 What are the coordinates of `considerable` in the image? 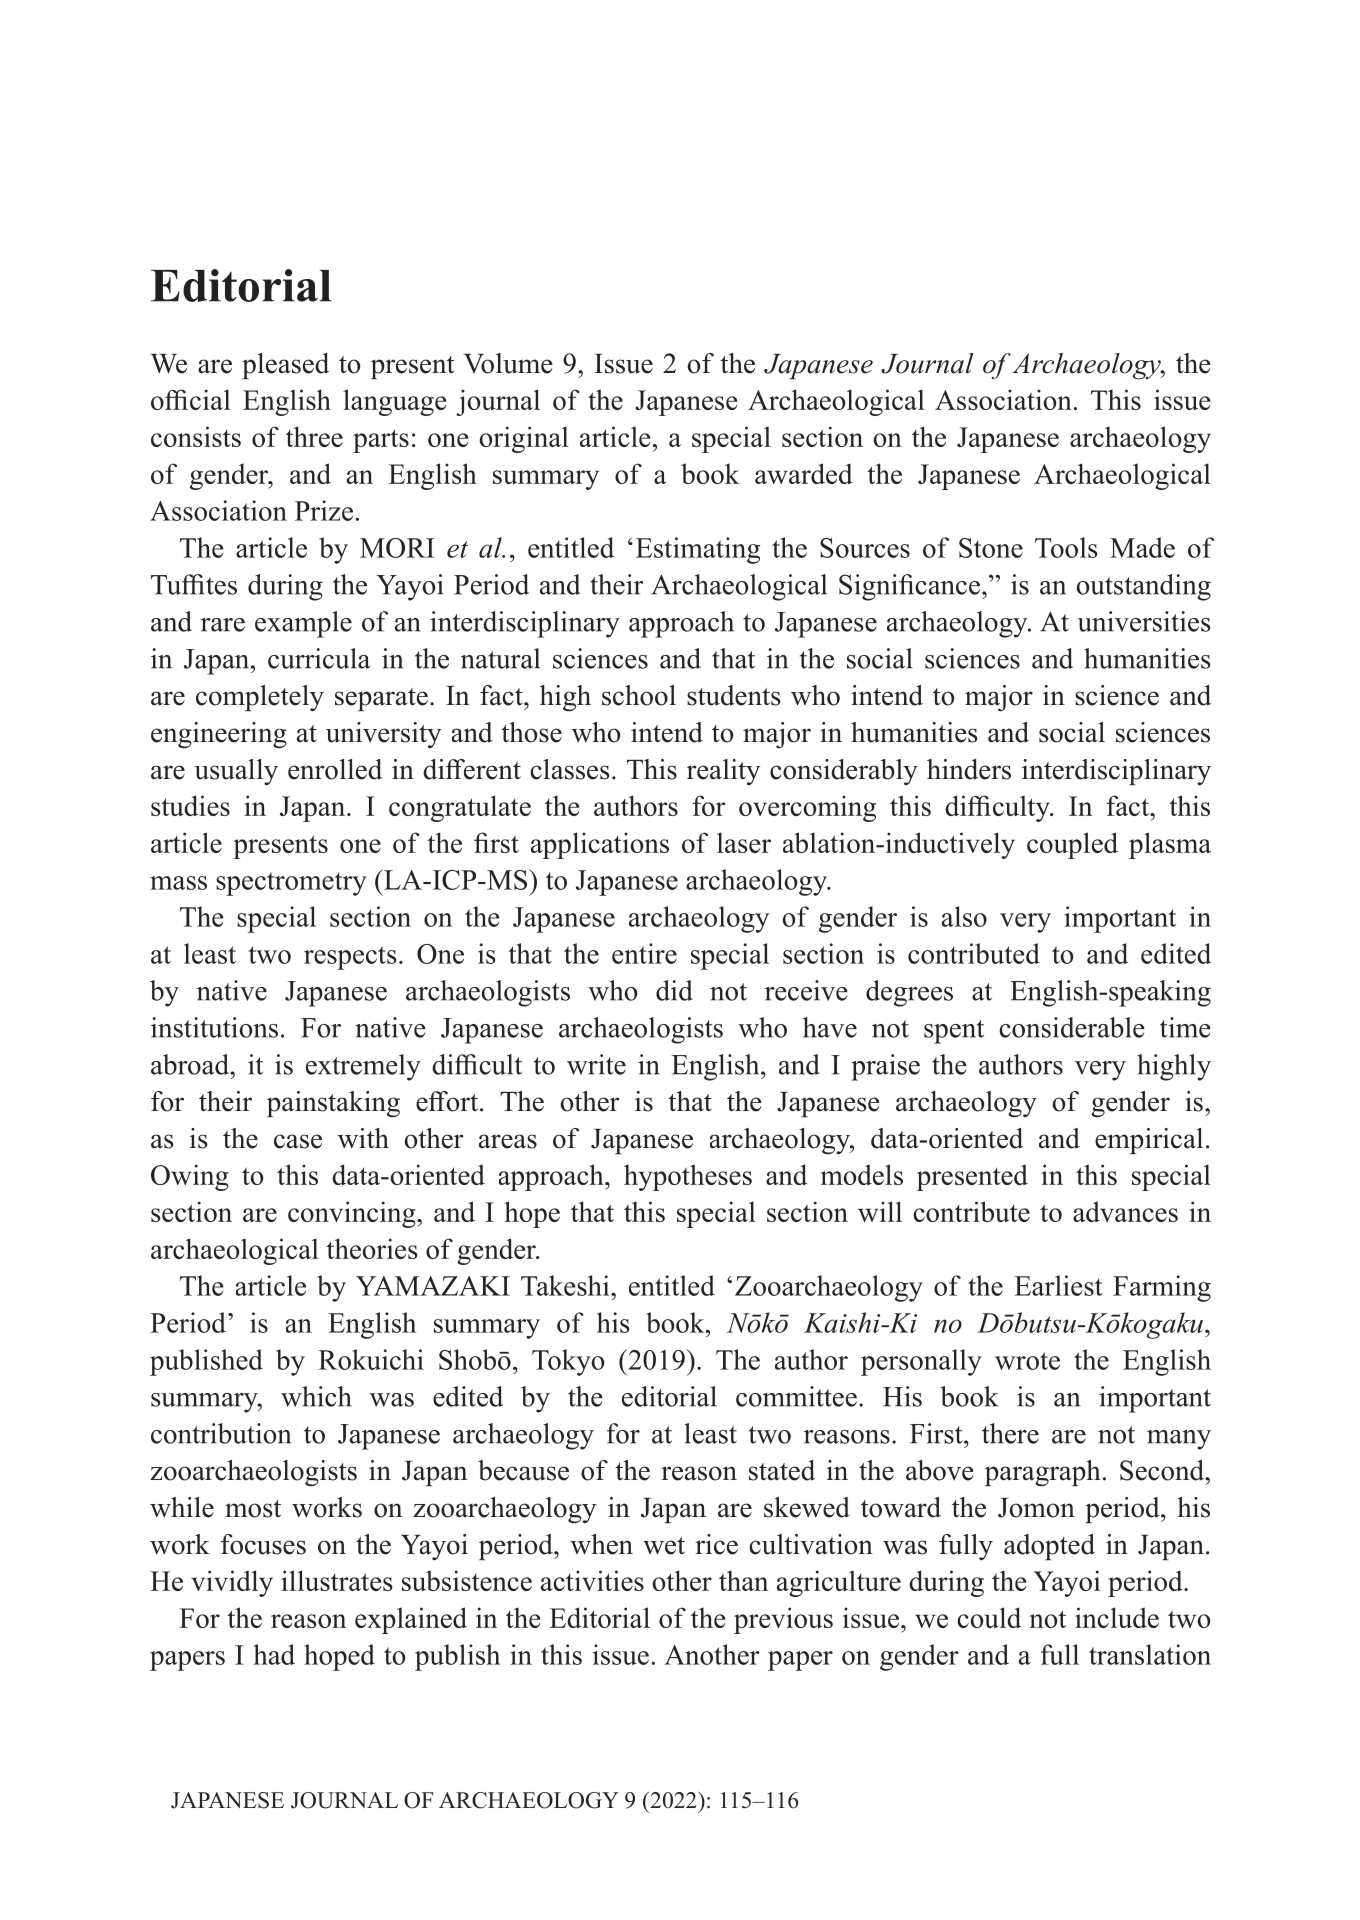 It's located at (1072, 1027).
